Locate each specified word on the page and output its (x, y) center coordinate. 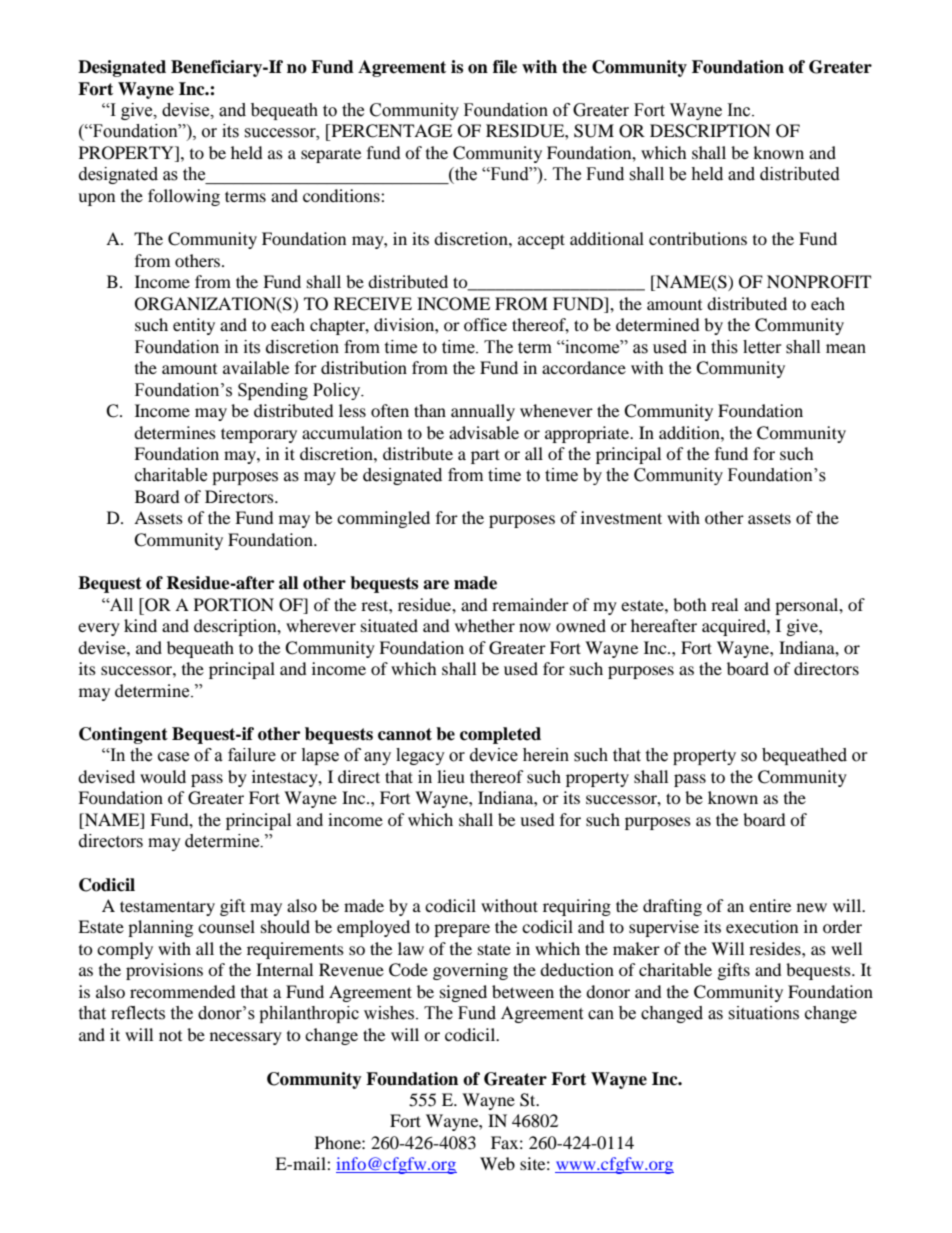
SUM (594, 131)
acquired (735, 627)
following (184, 197)
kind (140, 625)
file (505, 67)
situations (763, 1013)
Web (497, 1163)
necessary (246, 1038)
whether (485, 625)
